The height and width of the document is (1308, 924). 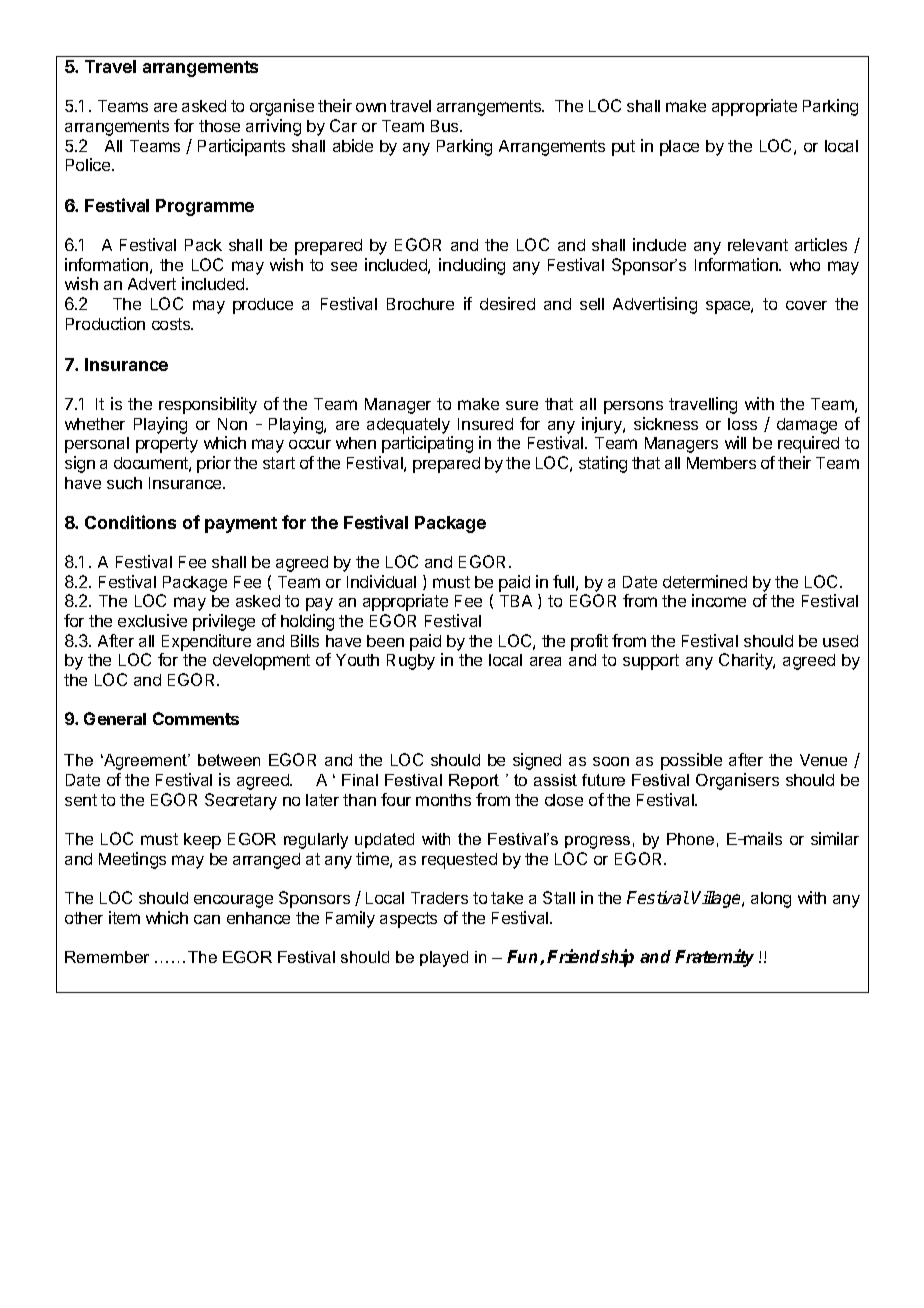 What do you see at coordinates (207, 919) in the document?
I see `can` at bounding box center [207, 919].
